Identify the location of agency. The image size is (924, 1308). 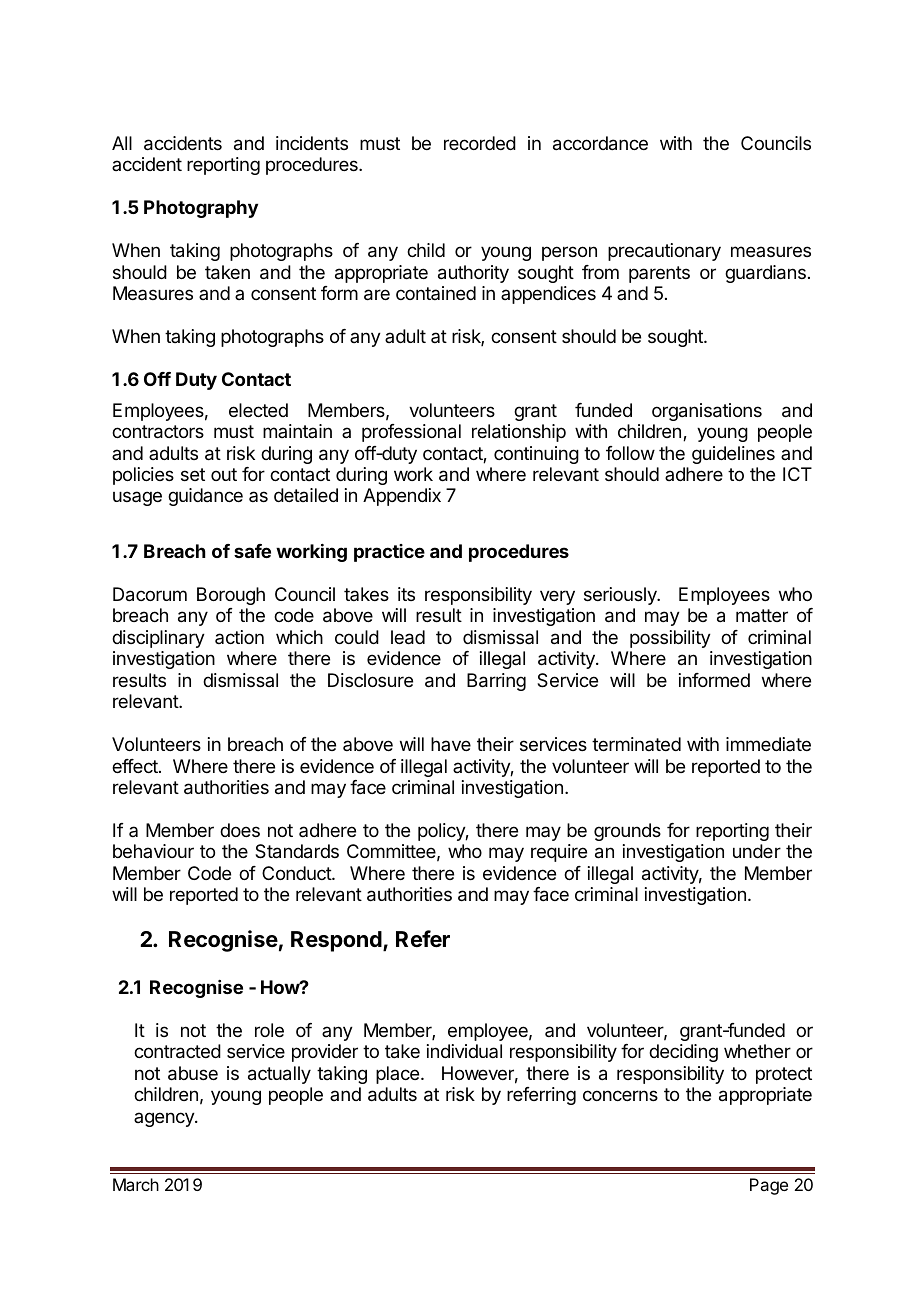
(165, 1119).
